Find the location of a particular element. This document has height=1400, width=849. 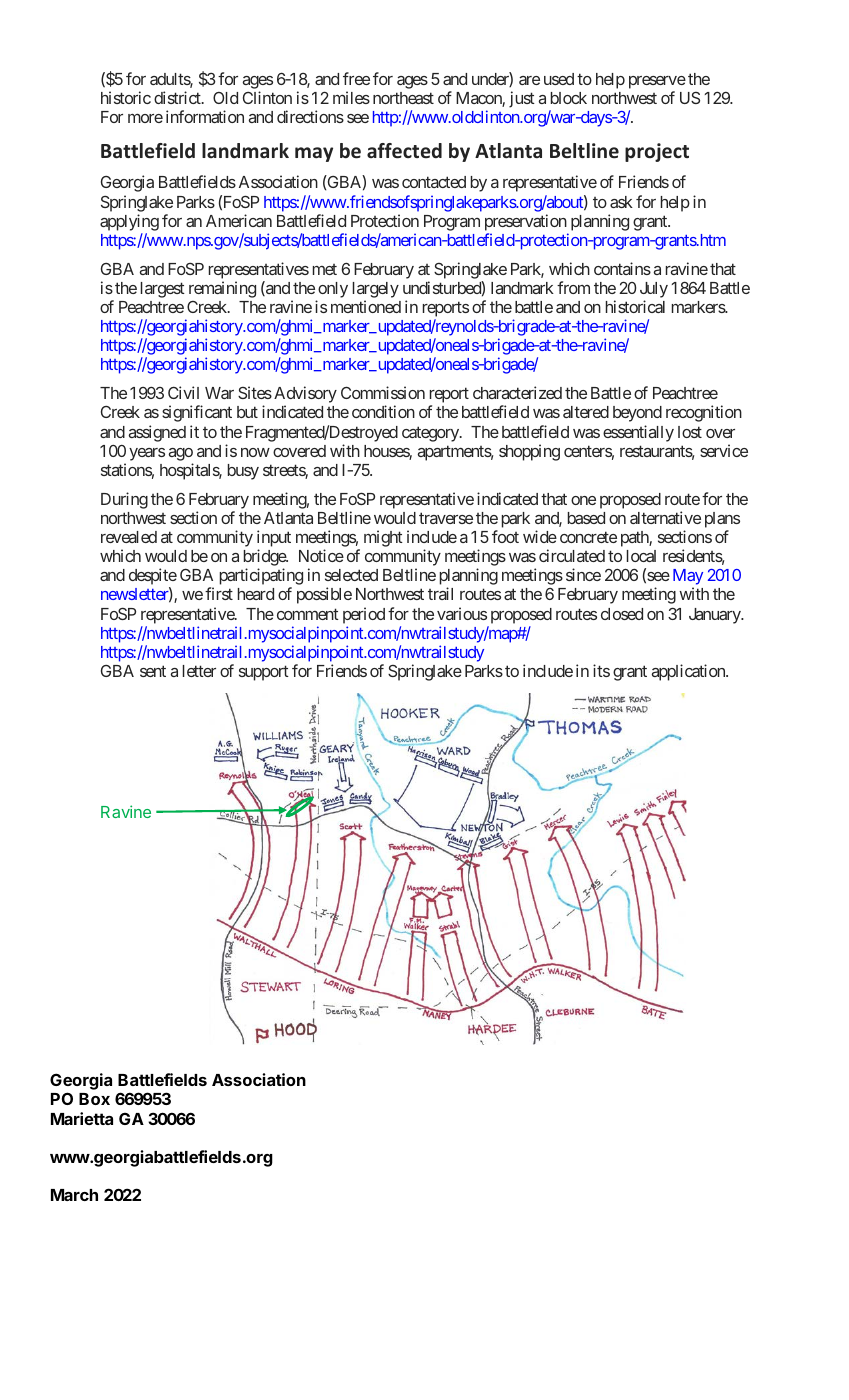

alternative is located at coordinates (665, 517).
